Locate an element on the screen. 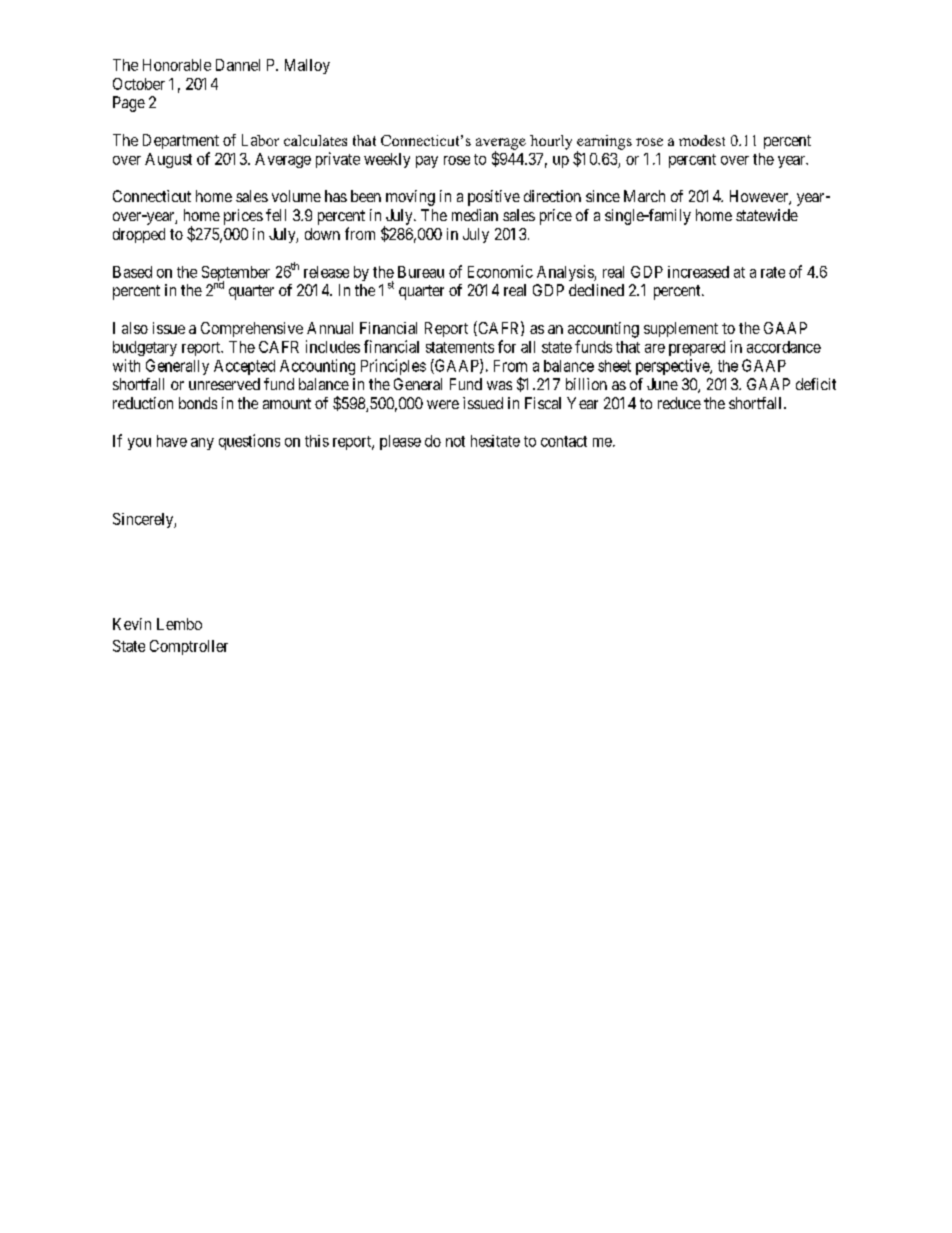 Image resolution: width=952 pixels, height=1233 pixels. March is located at coordinates (644, 196).
